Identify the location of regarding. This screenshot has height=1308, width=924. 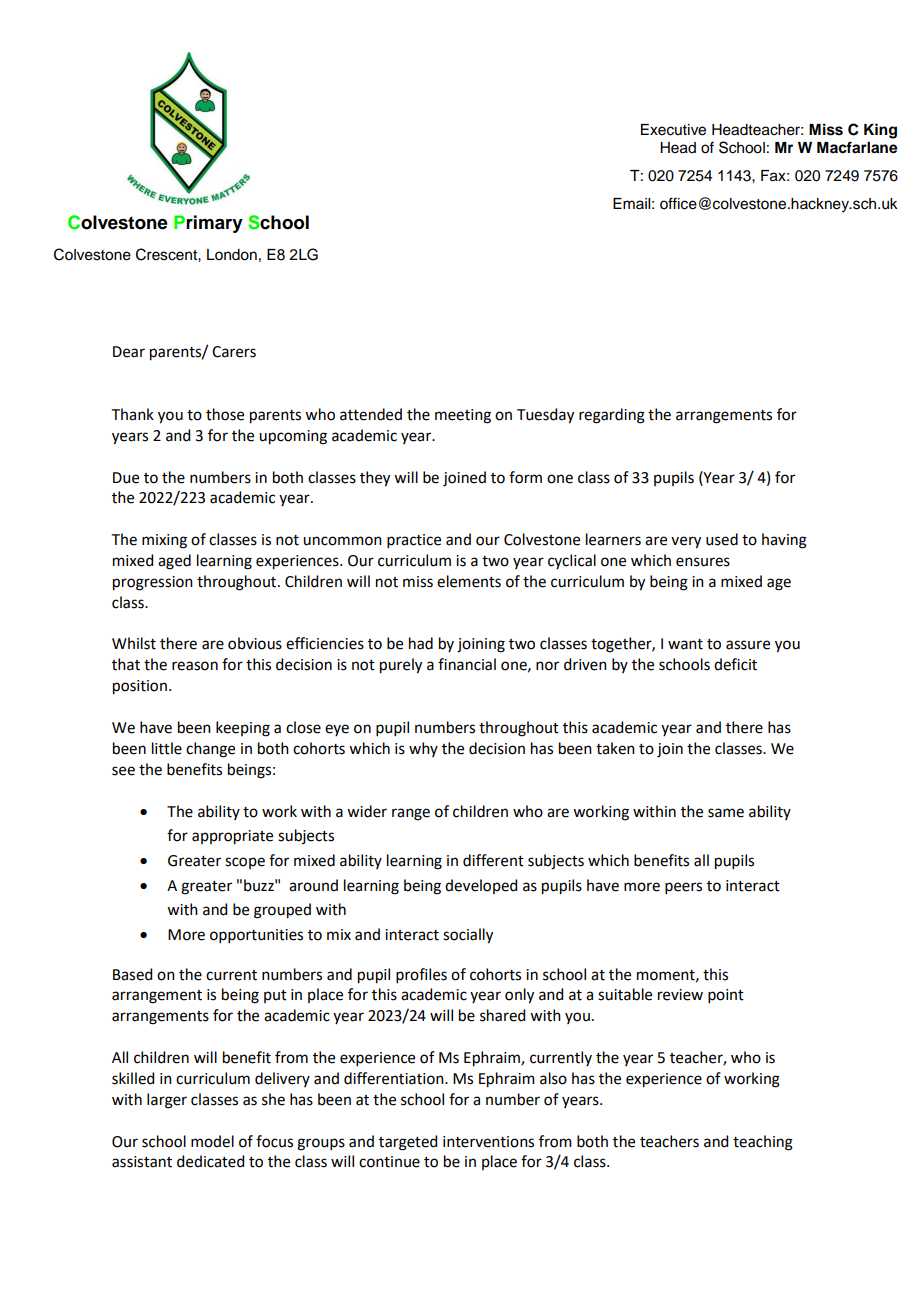
(612, 416).
